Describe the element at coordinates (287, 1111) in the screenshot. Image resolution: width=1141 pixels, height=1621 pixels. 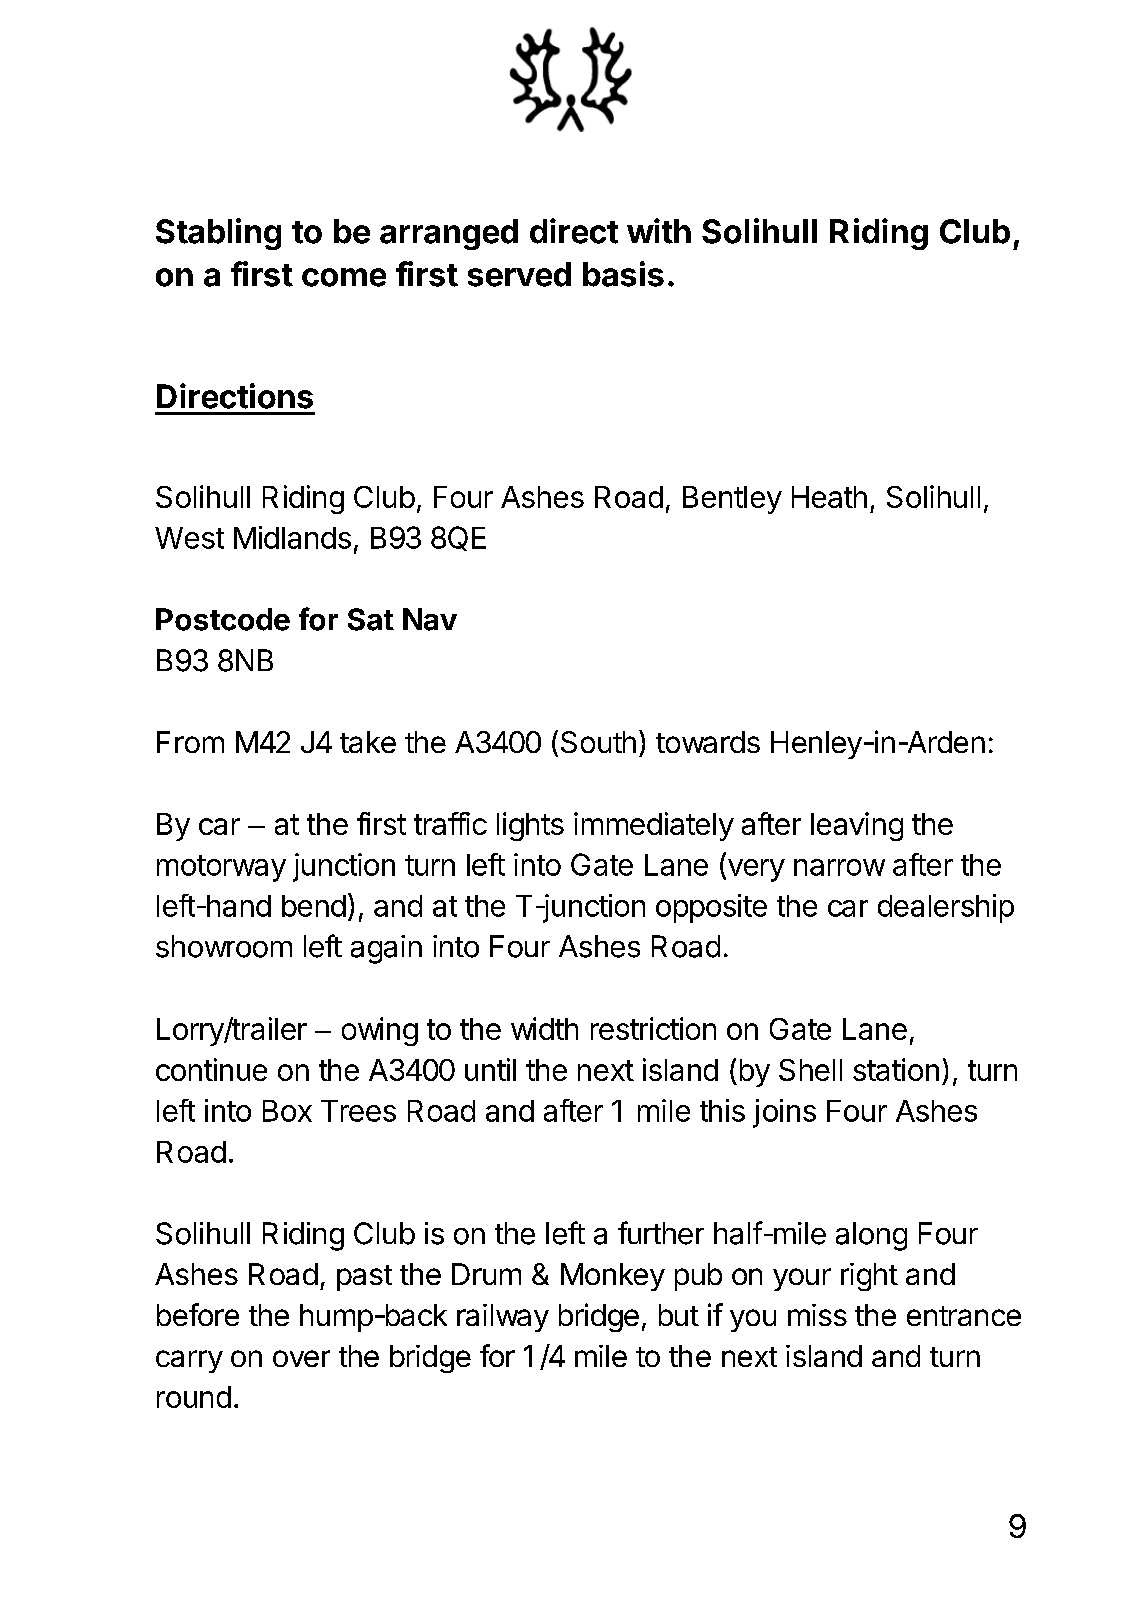
I see `Box` at that location.
